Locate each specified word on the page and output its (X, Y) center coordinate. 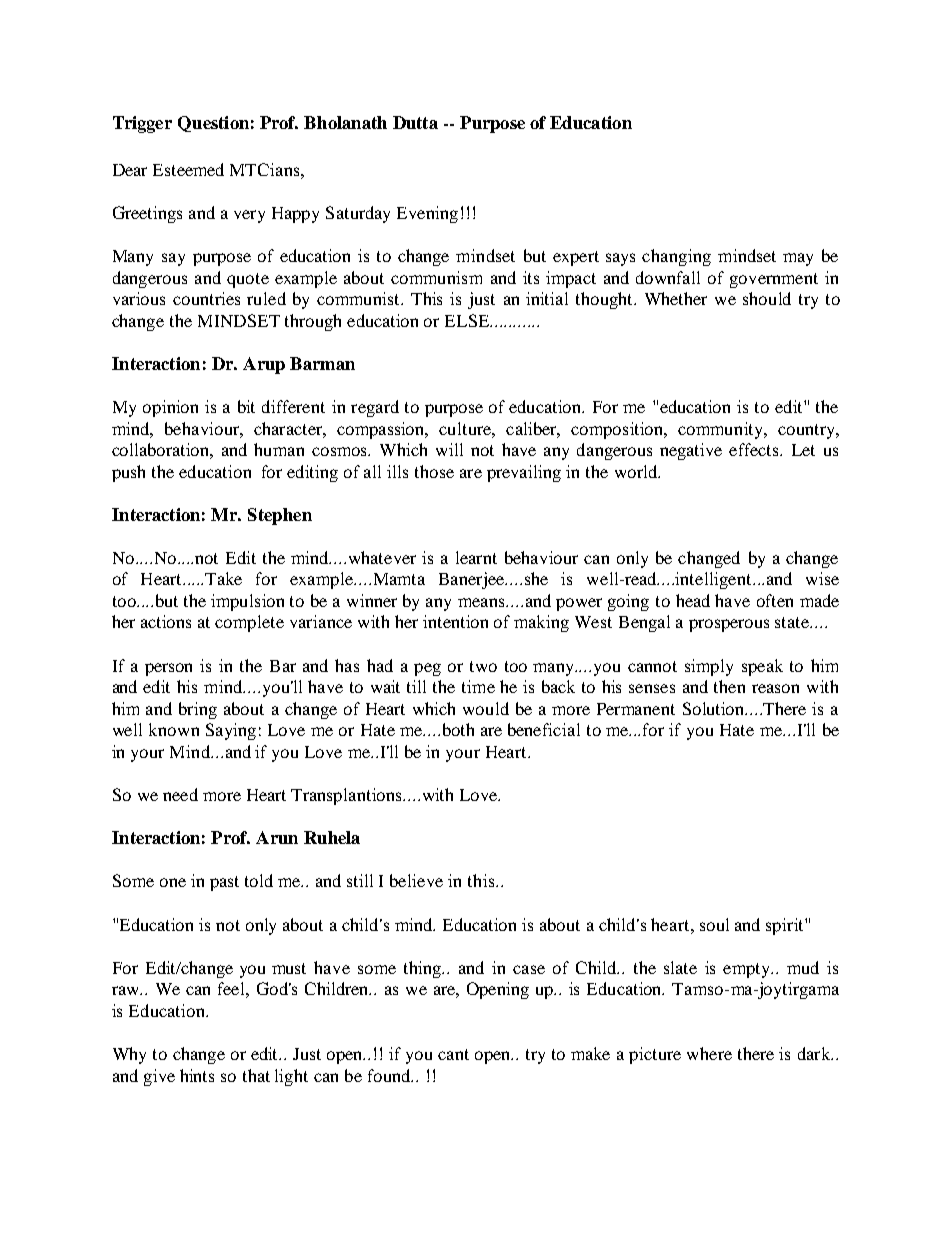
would (486, 708)
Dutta (415, 122)
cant (453, 1054)
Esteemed (188, 169)
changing (676, 257)
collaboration (162, 450)
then (729, 686)
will (449, 449)
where (709, 1053)
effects (755, 449)
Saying (231, 731)
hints (197, 1075)
